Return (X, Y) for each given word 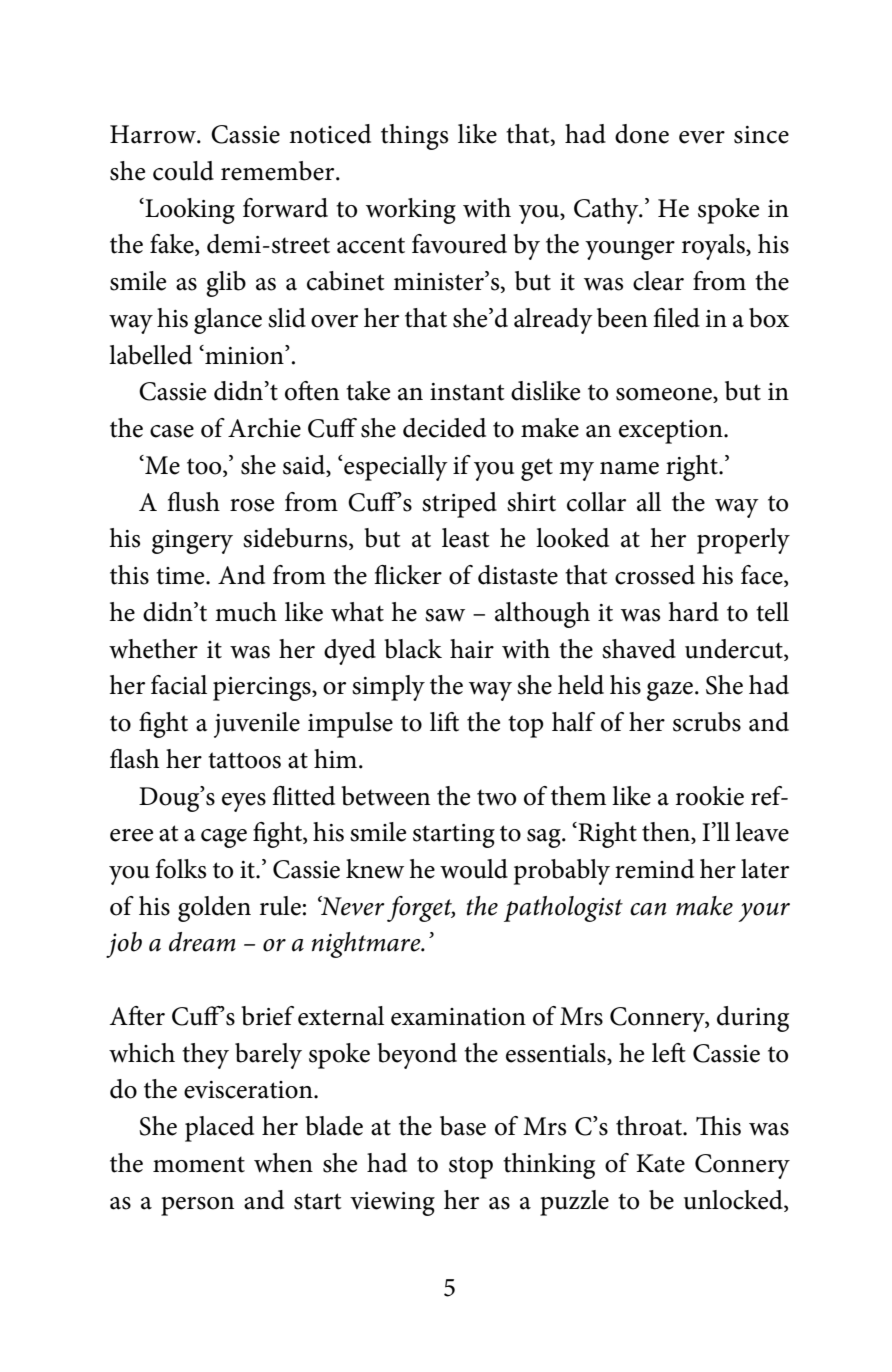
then (667, 833)
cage (224, 838)
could (183, 171)
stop (471, 1167)
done (642, 134)
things (414, 137)
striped (459, 505)
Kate (660, 1163)
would (474, 869)
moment (199, 1164)
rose (252, 505)
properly (743, 541)
